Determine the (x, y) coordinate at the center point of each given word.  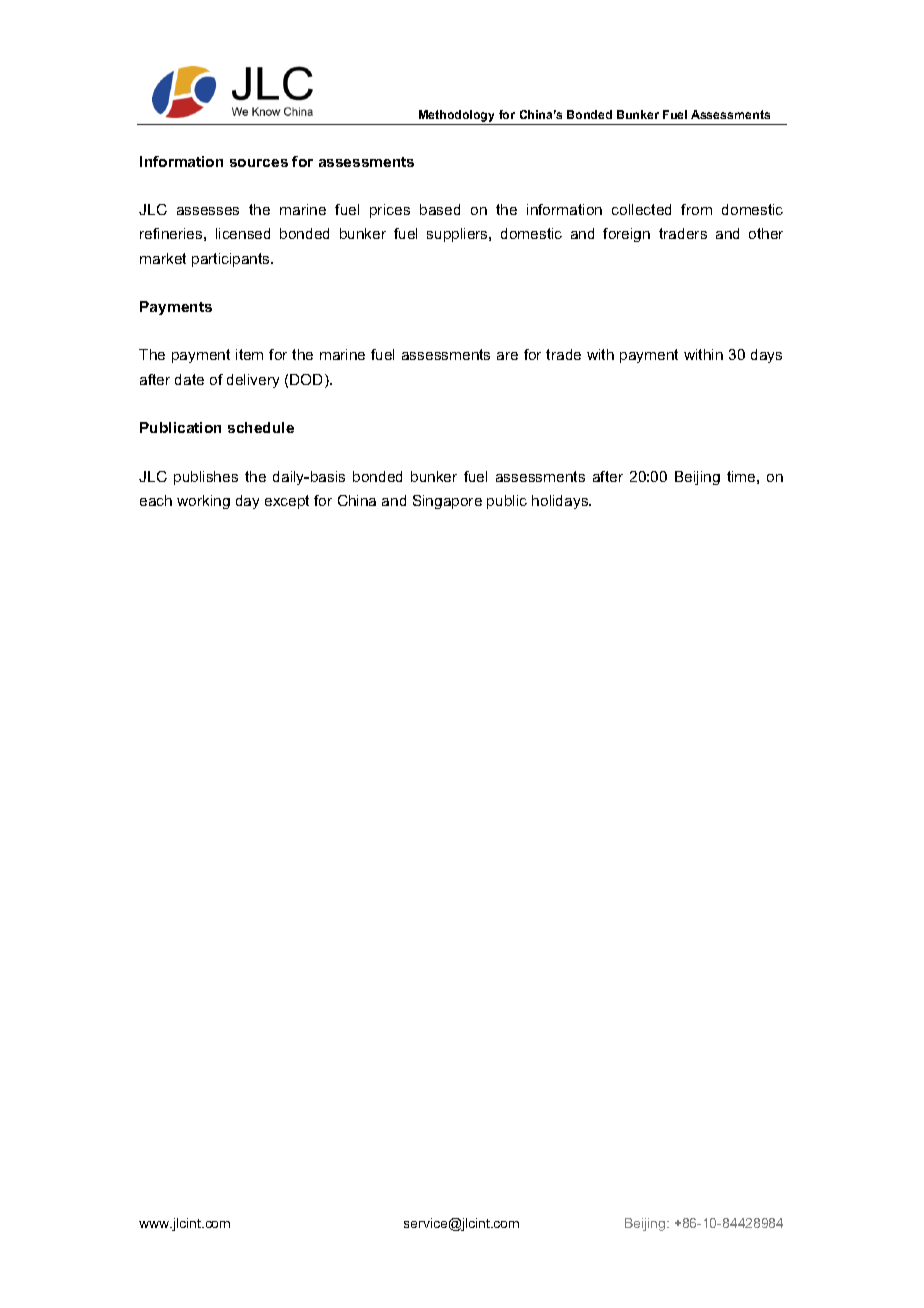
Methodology (457, 117)
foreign (626, 235)
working (203, 502)
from (696, 209)
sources (259, 163)
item (249, 354)
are (507, 356)
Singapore (447, 502)
